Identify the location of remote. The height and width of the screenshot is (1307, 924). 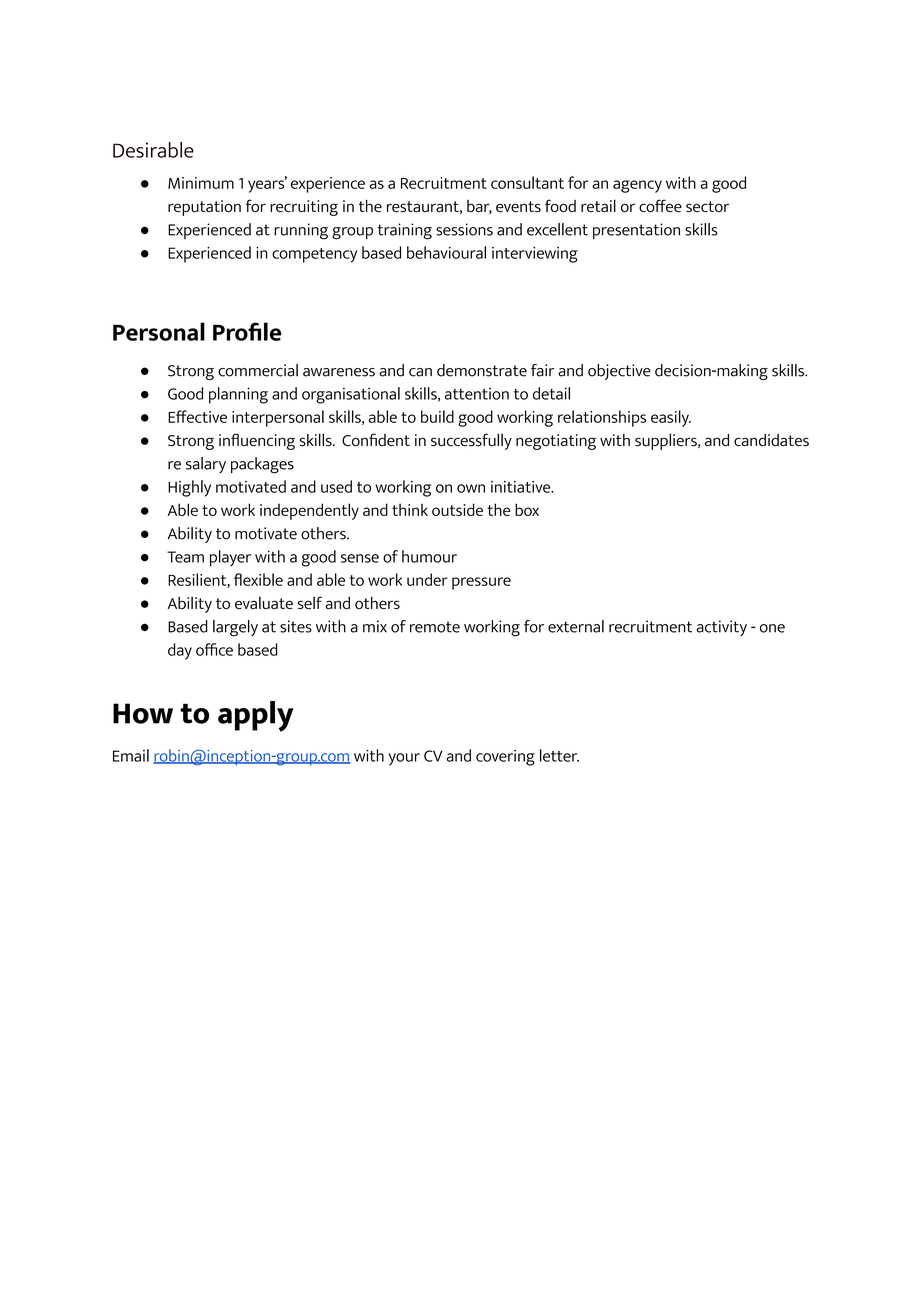
(435, 627).
